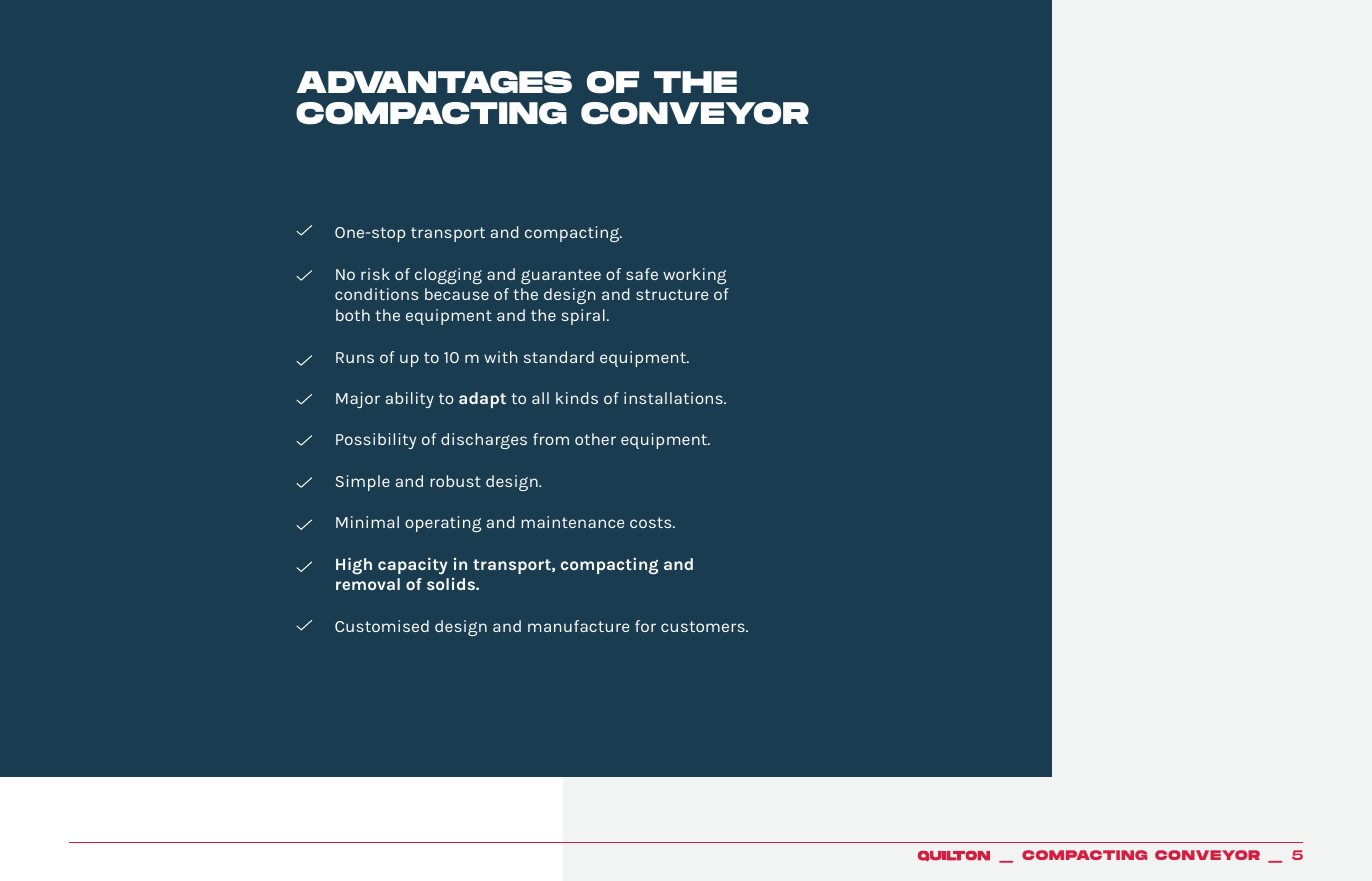 This document has height=881, width=1372. Describe the element at coordinates (674, 398) in the document. I see `installations` at that location.
